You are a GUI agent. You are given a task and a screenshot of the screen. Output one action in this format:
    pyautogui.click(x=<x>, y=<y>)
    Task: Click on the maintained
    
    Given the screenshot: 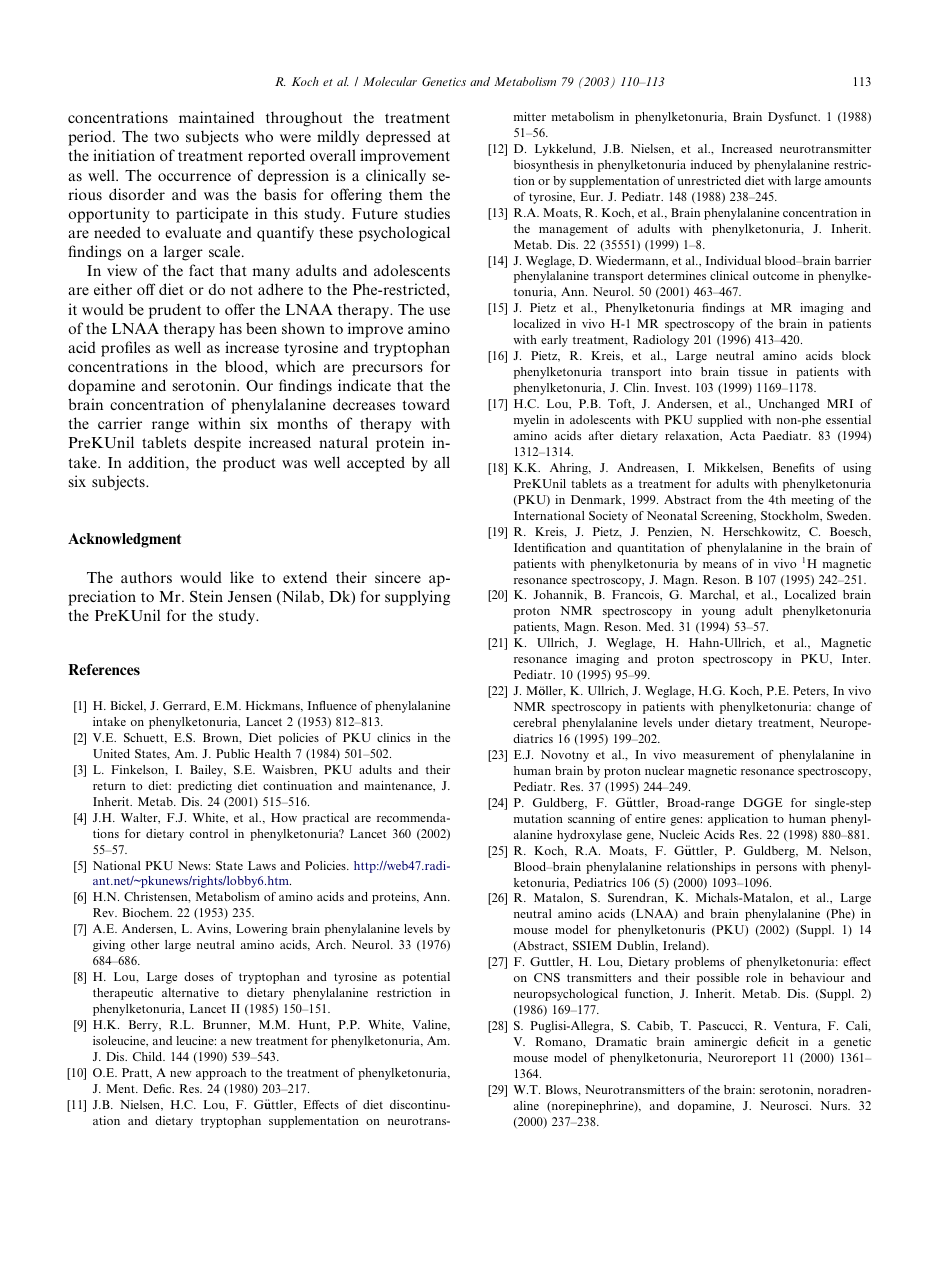 What is the action you would take?
    pyautogui.click(x=216, y=117)
